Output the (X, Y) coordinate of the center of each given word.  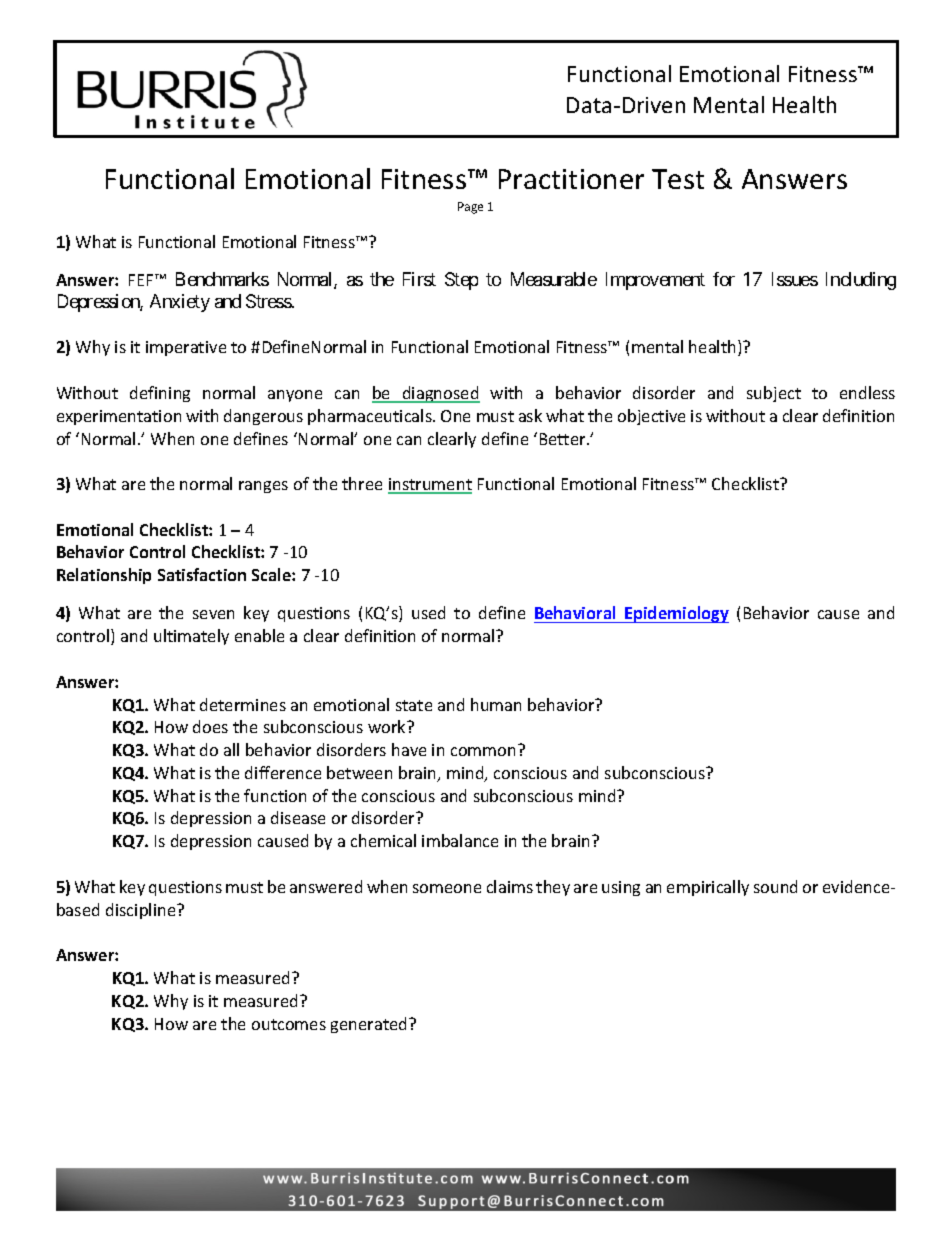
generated (370, 1025)
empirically (708, 888)
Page (470, 208)
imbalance (460, 840)
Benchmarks (222, 279)
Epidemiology (676, 614)
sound (775, 886)
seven (213, 614)
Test (678, 179)
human (496, 704)
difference (283, 772)
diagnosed (440, 394)
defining (160, 394)
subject (774, 394)
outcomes (289, 1024)
